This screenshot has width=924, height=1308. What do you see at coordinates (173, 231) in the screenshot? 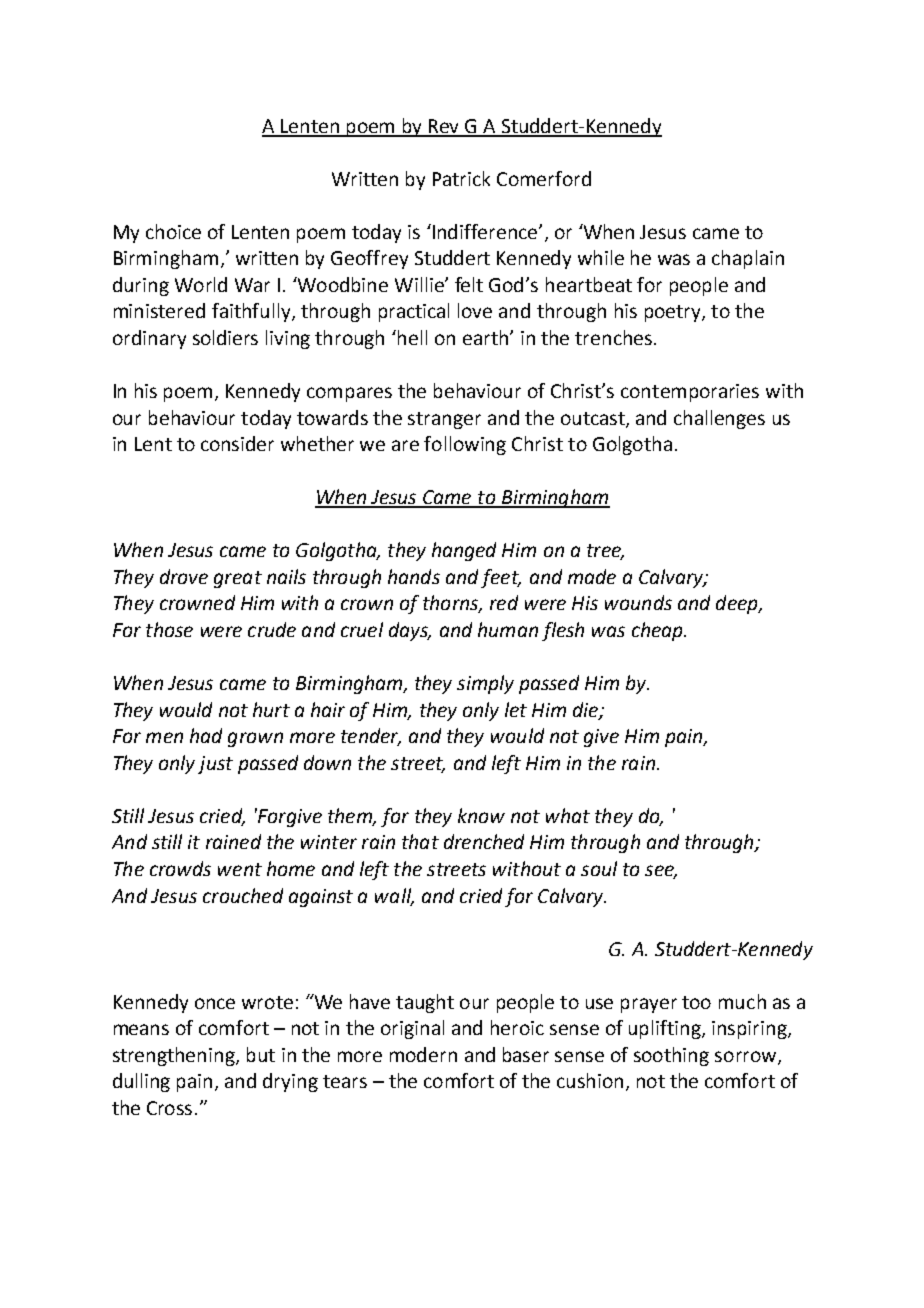
I see `choice` at bounding box center [173, 231].
